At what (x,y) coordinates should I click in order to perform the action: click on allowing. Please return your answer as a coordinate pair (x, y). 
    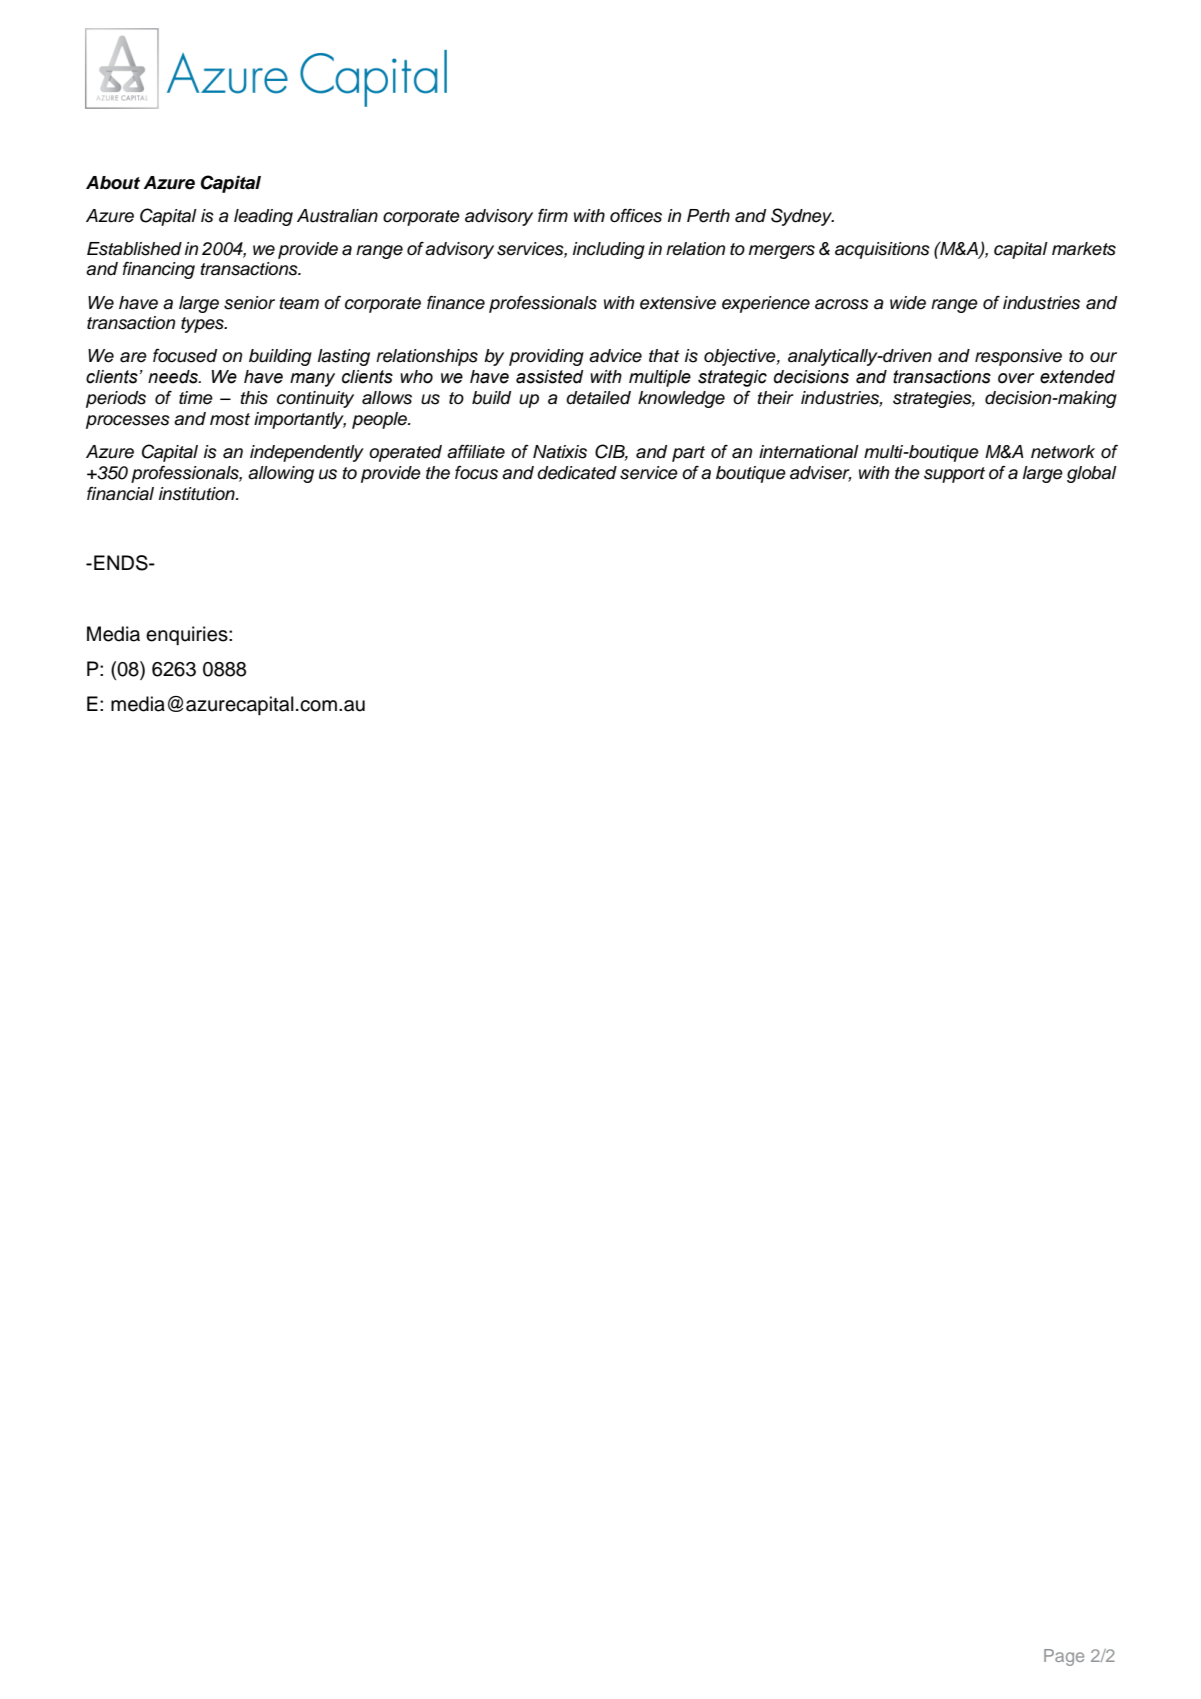
    Looking at the image, I should click on (281, 474).
